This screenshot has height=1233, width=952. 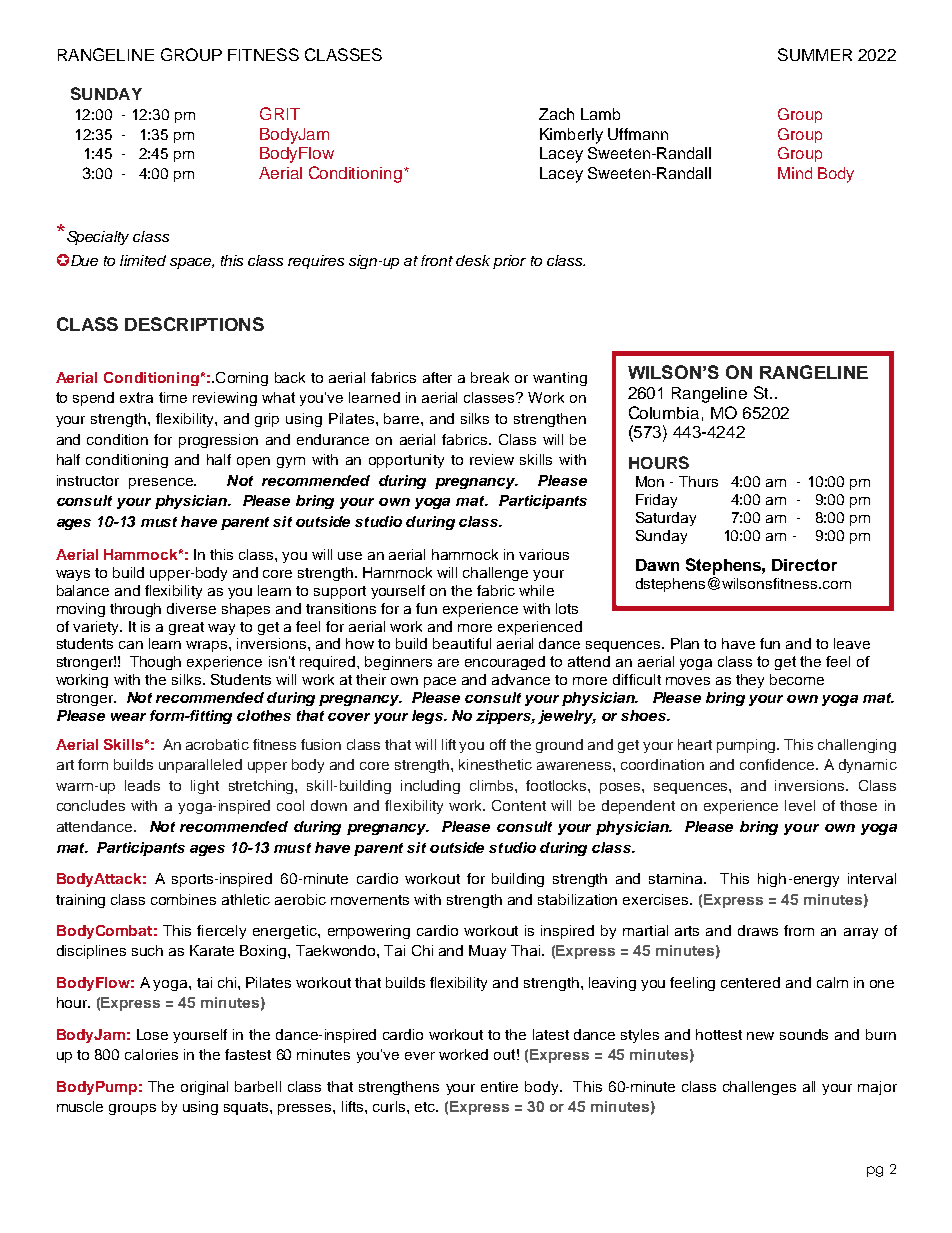 What do you see at coordinates (519, 805) in the screenshot?
I see `Content` at bounding box center [519, 805].
